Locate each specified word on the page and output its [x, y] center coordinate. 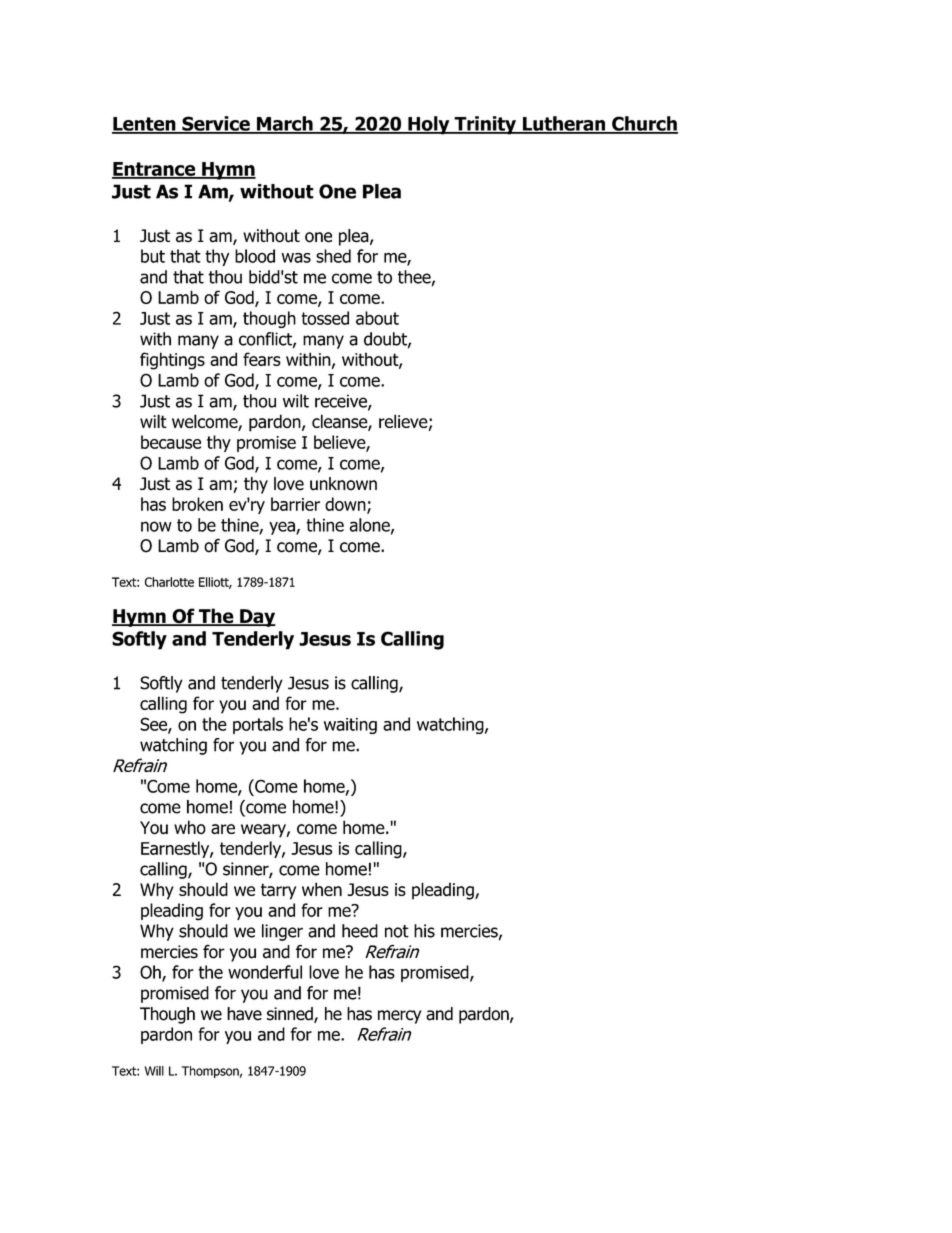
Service [216, 124]
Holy [429, 125]
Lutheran [564, 124]
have [244, 1014]
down [346, 505]
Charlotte [169, 582]
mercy [400, 1017]
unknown [343, 484]
